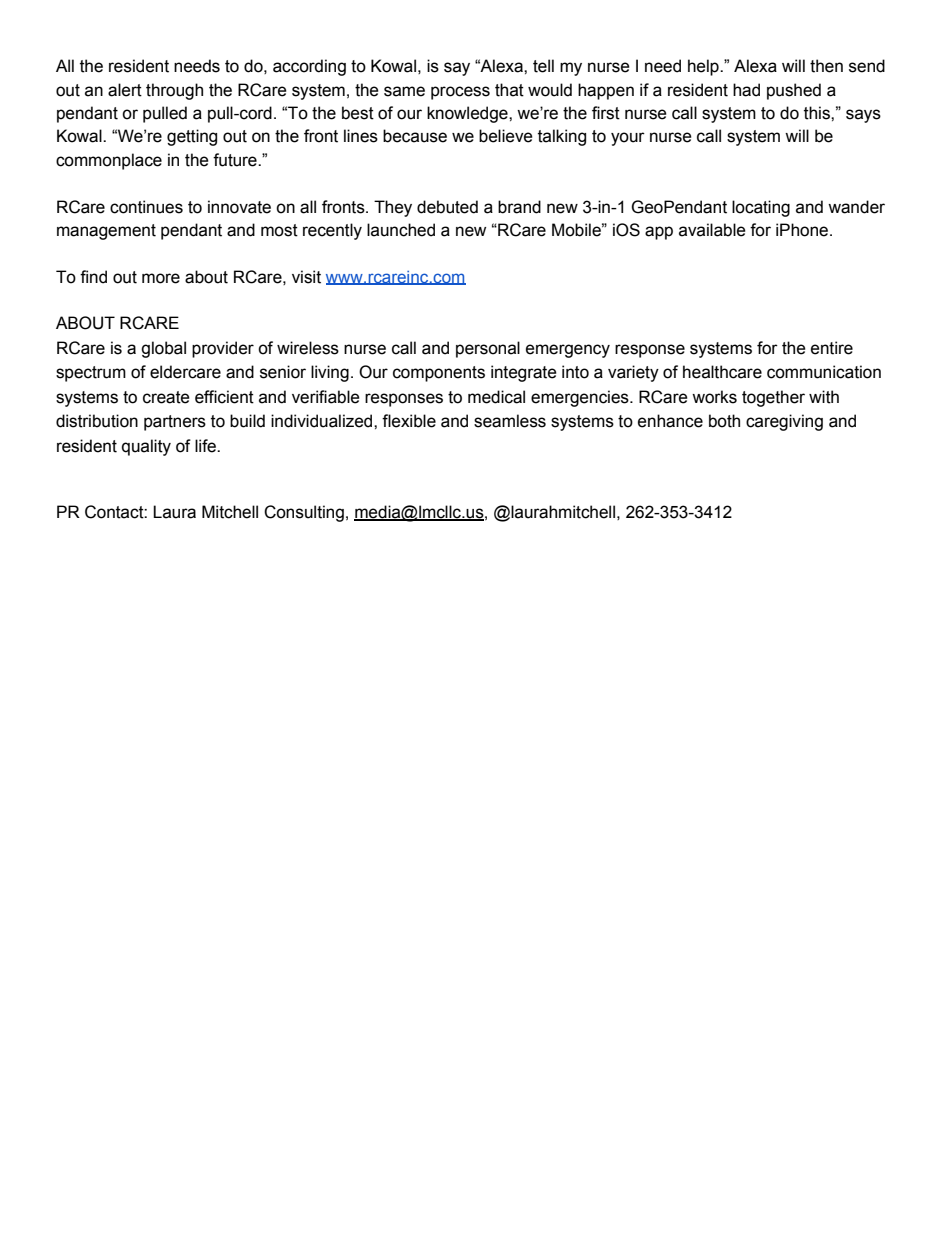  I want to click on launched, so click(401, 230).
